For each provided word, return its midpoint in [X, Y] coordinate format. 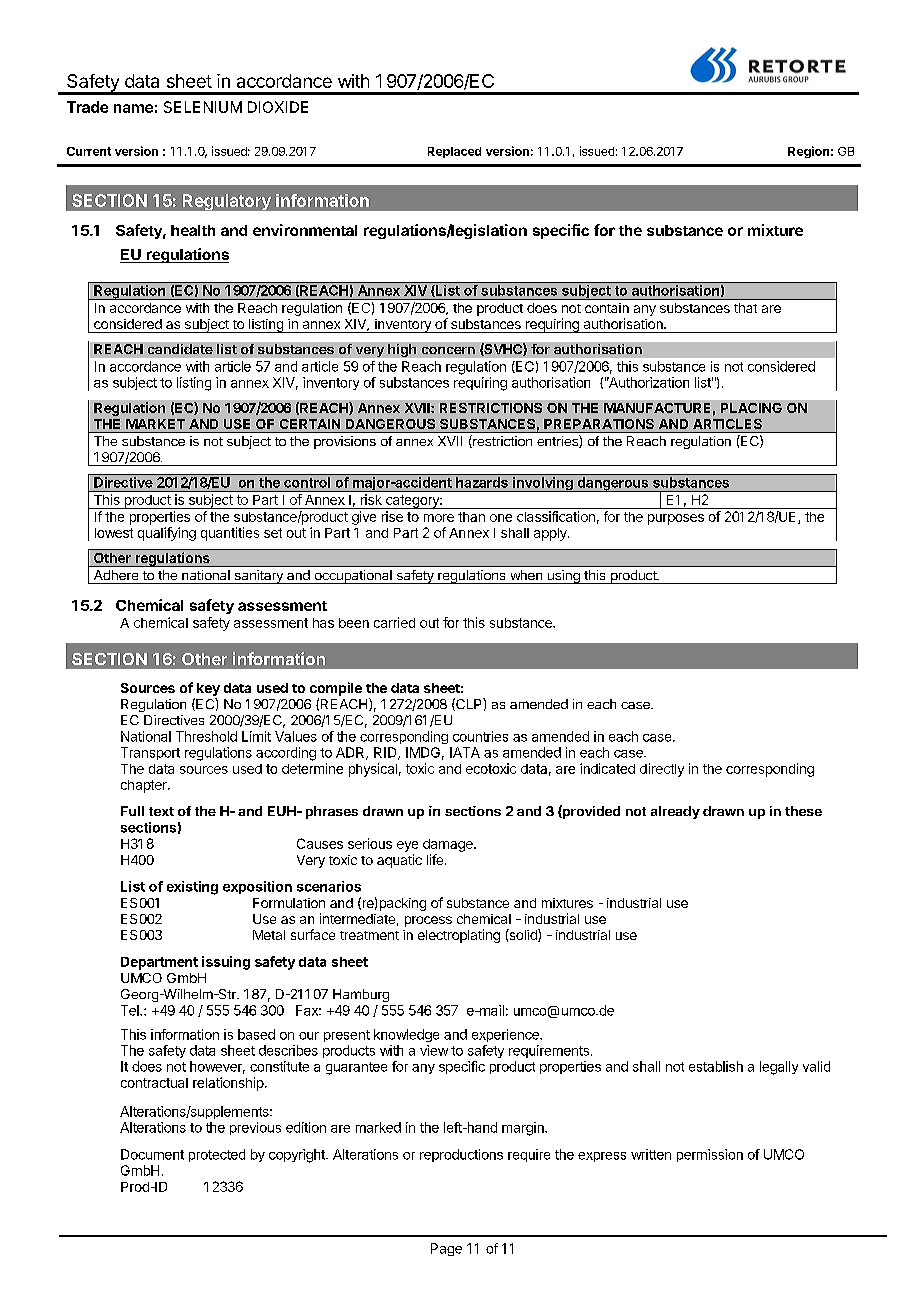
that [745, 308]
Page [446, 1249]
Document [152, 1154]
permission [710, 1155]
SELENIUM [203, 107]
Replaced [454, 152]
